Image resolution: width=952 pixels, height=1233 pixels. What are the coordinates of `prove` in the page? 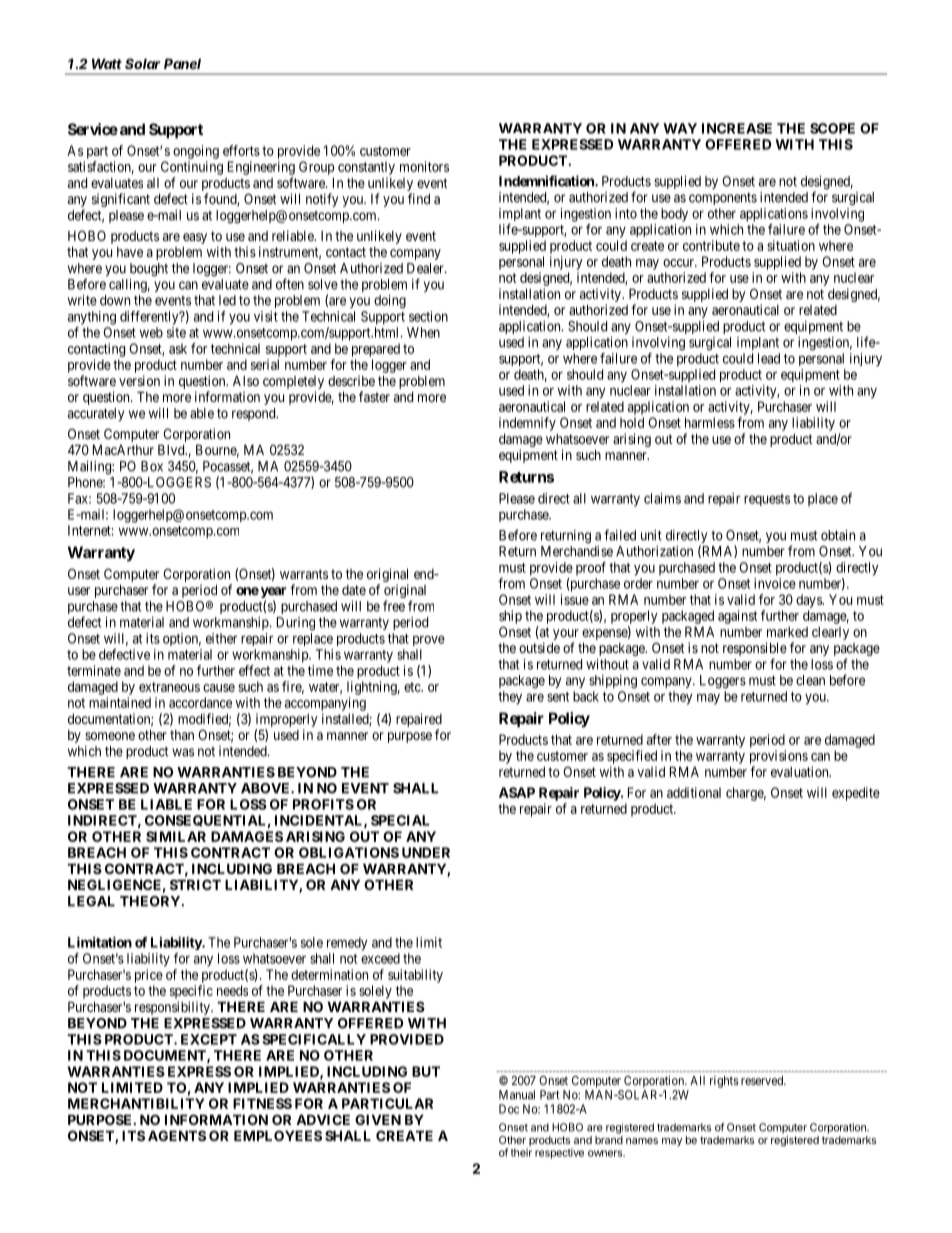 It's located at (429, 640).
